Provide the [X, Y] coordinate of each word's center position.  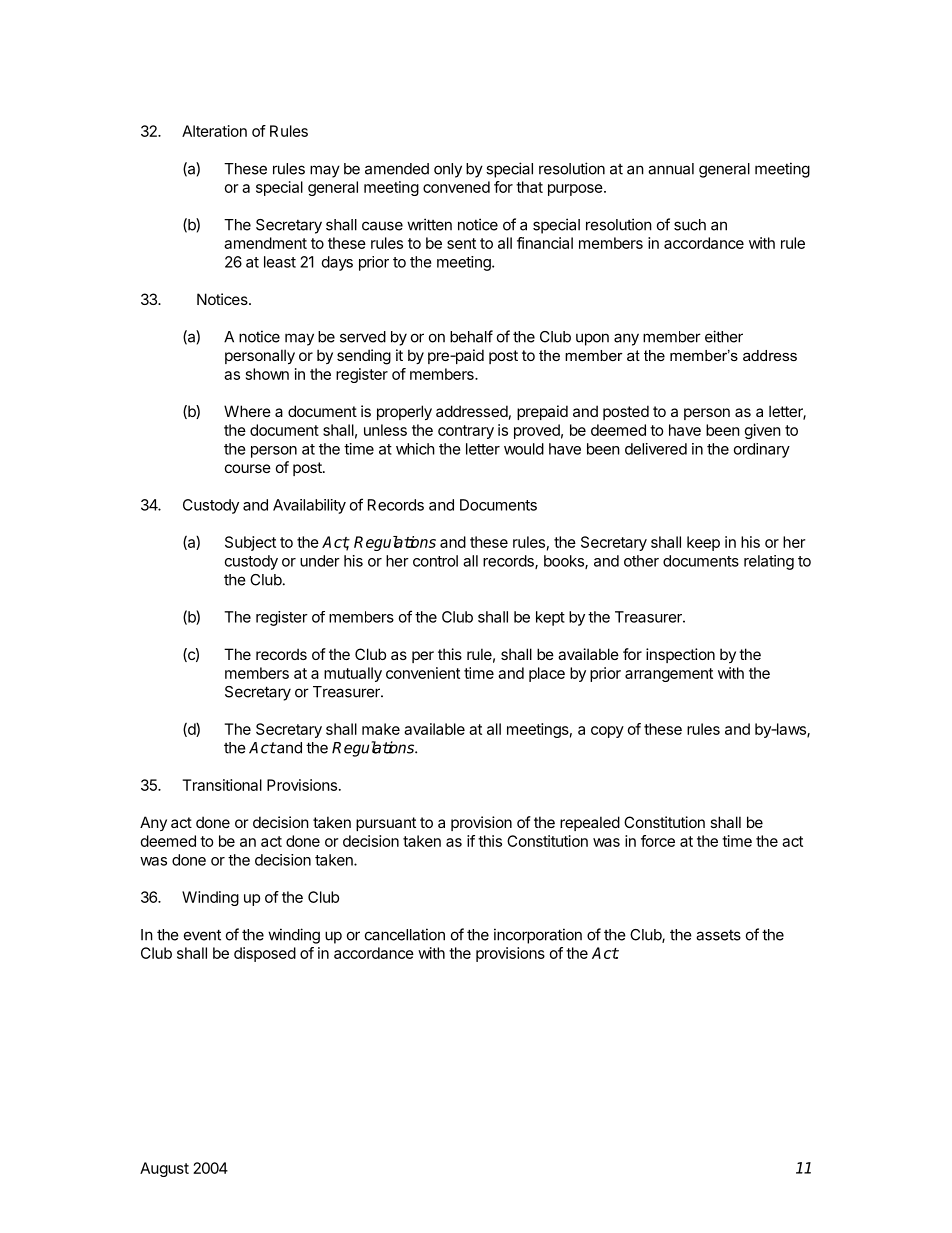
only [448, 170]
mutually [353, 674]
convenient [423, 673]
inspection [680, 655]
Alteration [214, 131]
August [164, 1169]
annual [671, 169]
